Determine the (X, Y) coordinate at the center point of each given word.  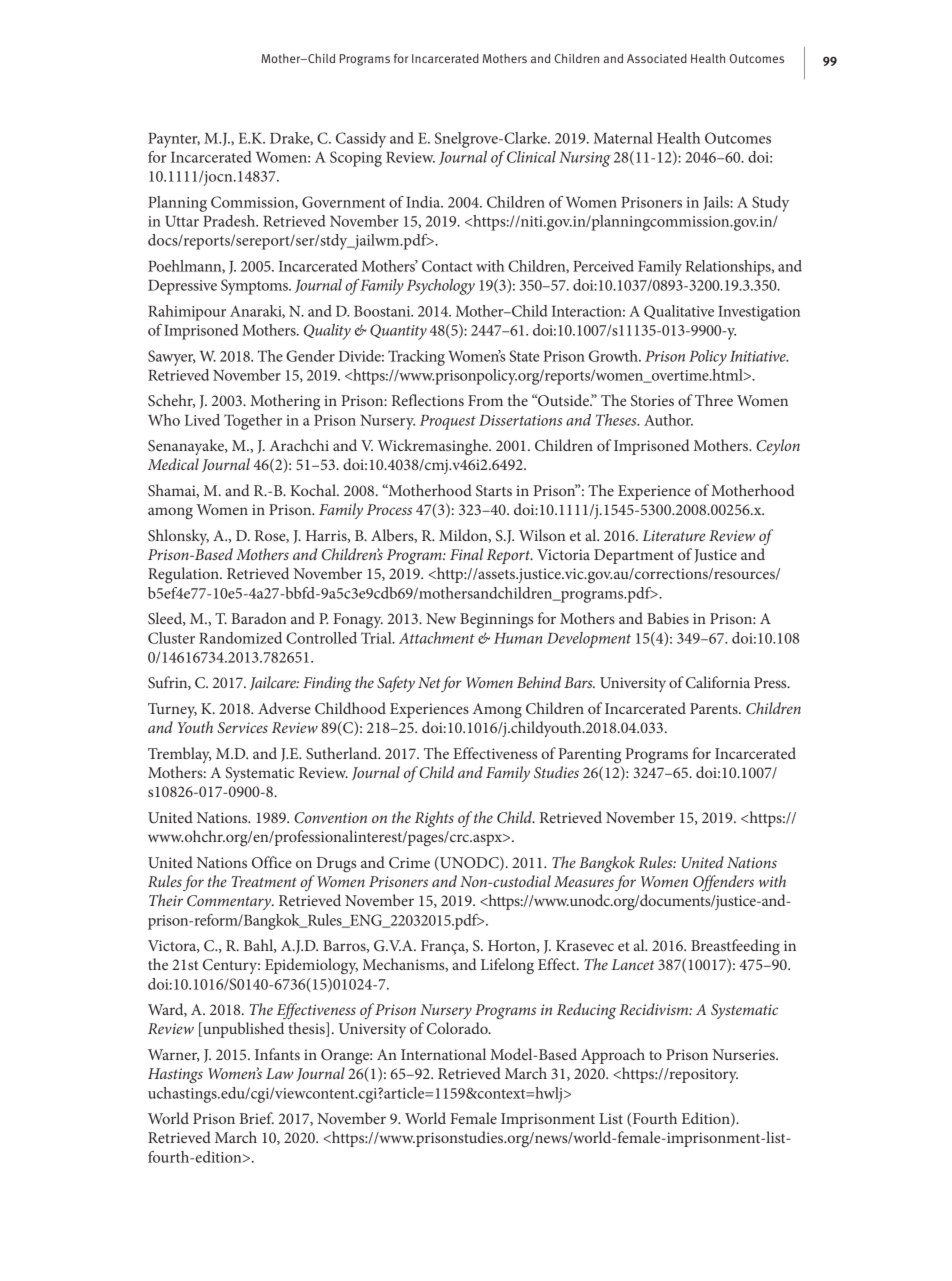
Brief (257, 1118)
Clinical (531, 157)
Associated (657, 58)
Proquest (448, 422)
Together (253, 422)
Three (714, 400)
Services (243, 728)
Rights (434, 819)
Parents (715, 708)
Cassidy (361, 140)
